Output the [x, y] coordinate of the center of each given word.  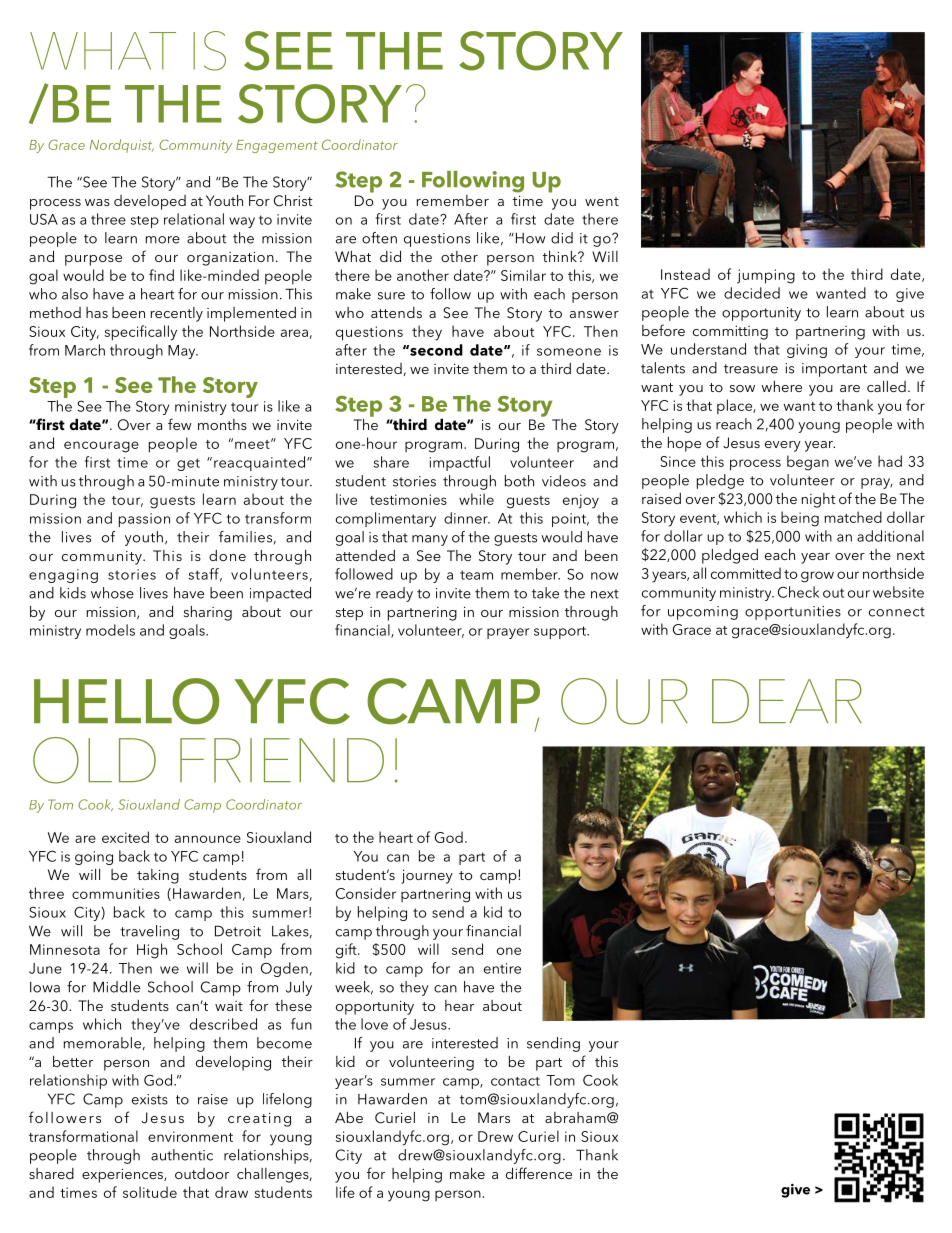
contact [515, 1081]
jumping [766, 276]
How [529, 238]
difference [539, 1173]
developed [150, 202]
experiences [123, 1176]
